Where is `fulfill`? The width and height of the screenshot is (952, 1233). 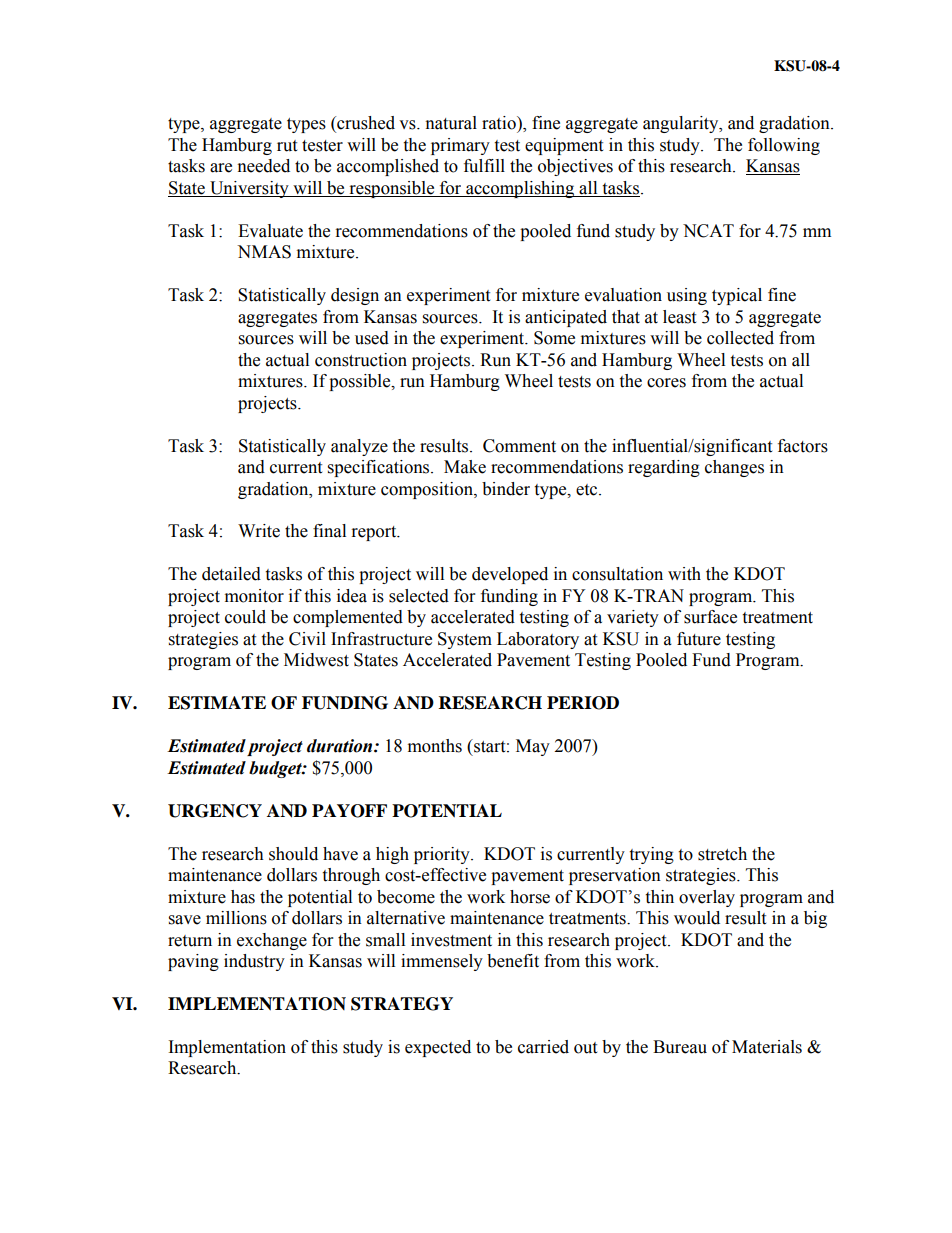
fulfill is located at coordinates (484, 166).
